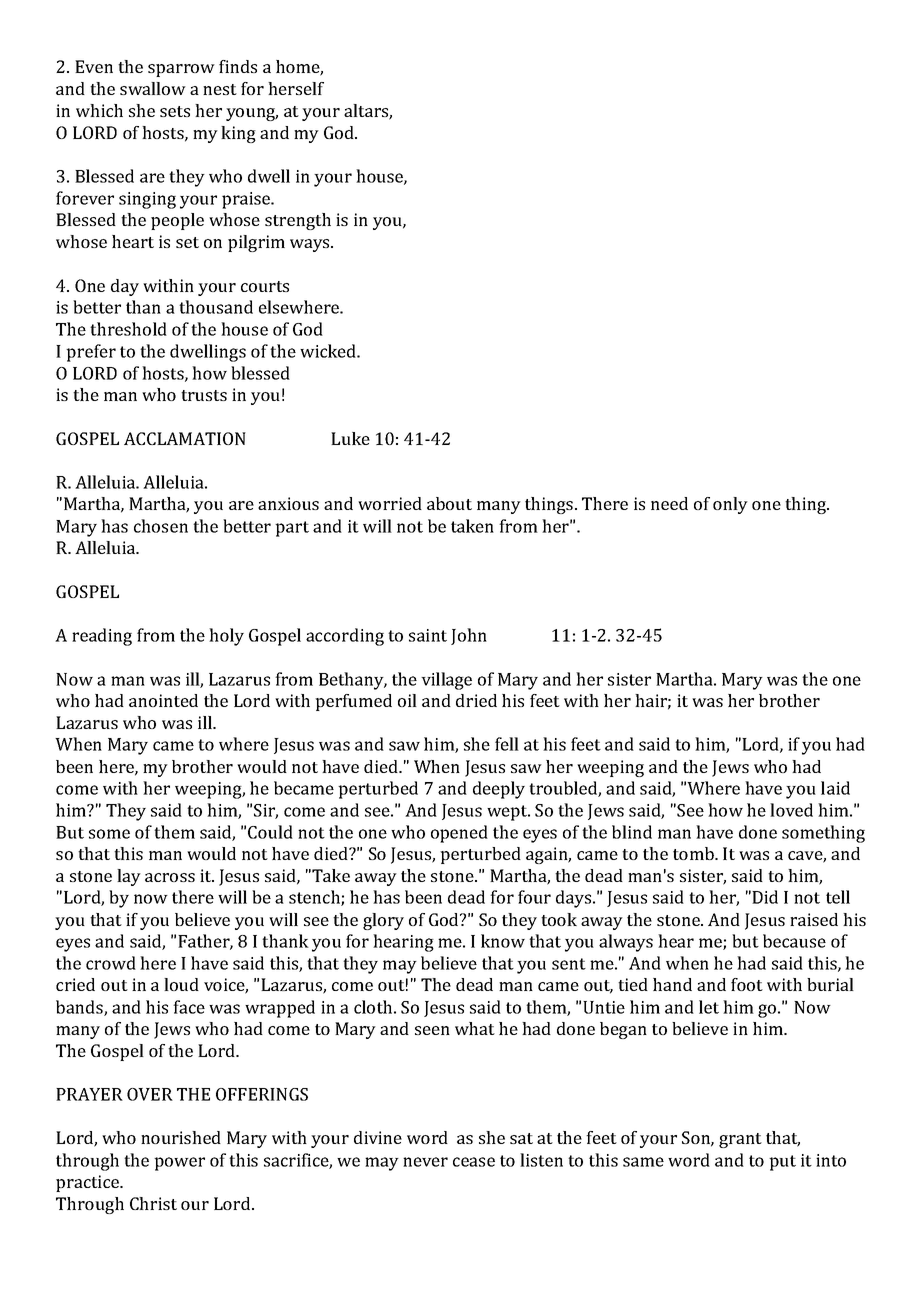 This screenshot has height=1308, width=924. Describe the element at coordinates (298, 221) in the screenshot. I see `strength` at that location.
